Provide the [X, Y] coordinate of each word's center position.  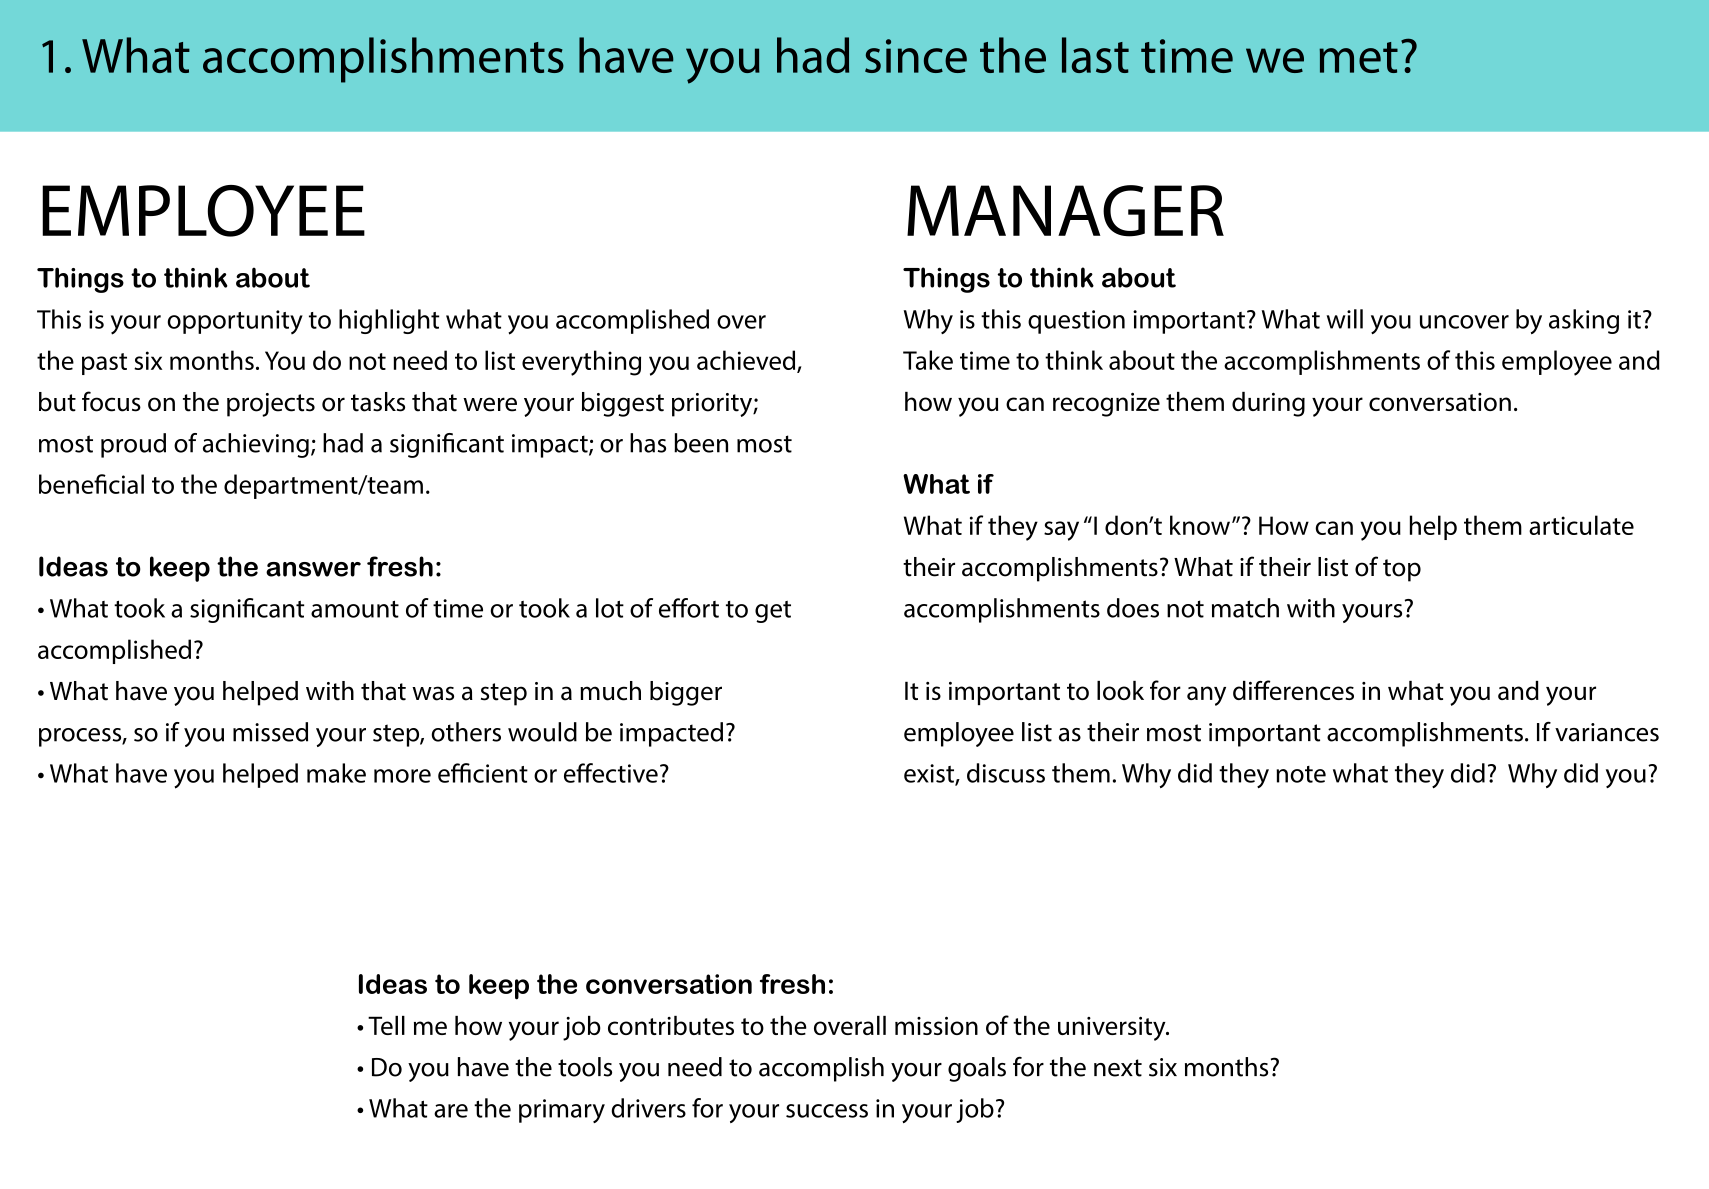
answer [313, 569]
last [1095, 55]
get [773, 612]
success [827, 1111]
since [916, 56]
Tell [386, 1025]
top [1402, 570]
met [1358, 57]
